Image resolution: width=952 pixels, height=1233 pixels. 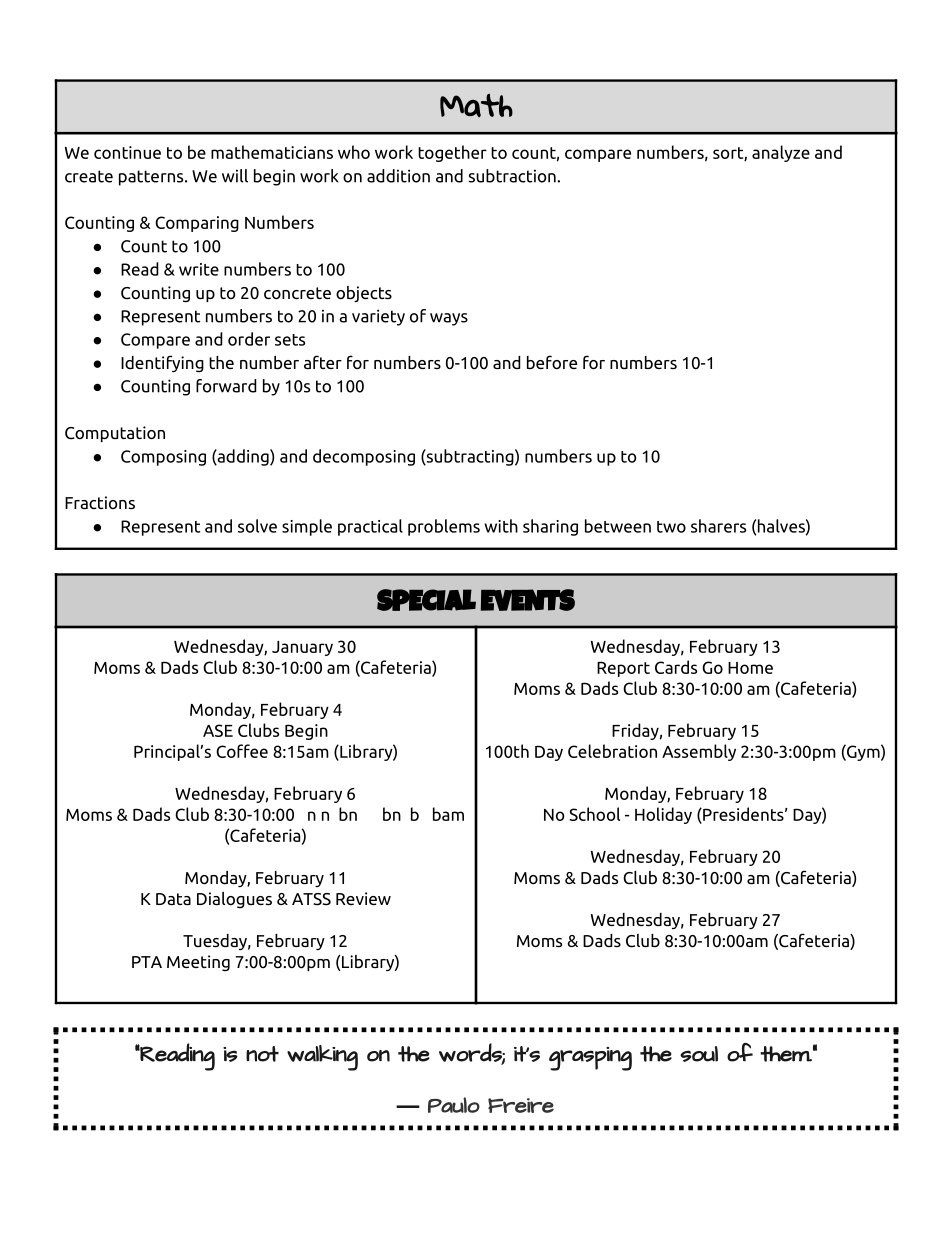 What do you see at coordinates (152, 178) in the image?
I see `patterns` at bounding box center [152, 178].
